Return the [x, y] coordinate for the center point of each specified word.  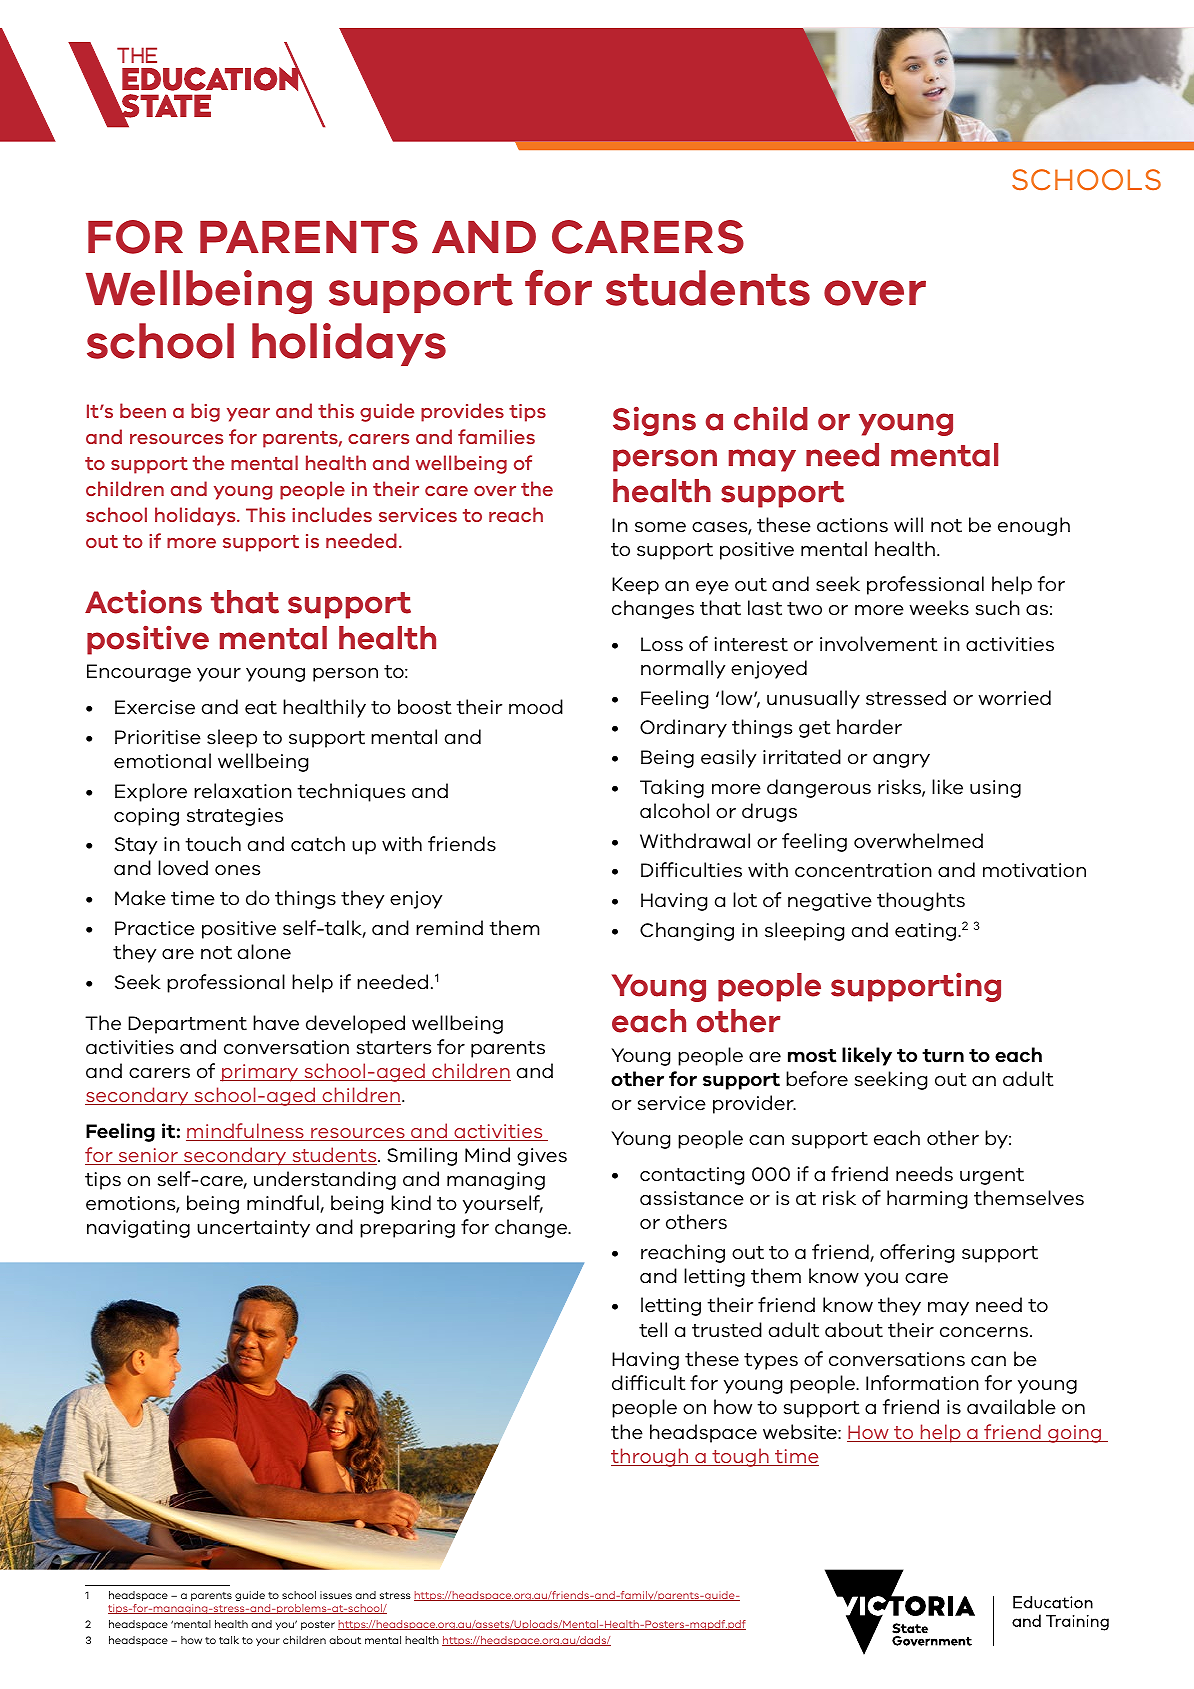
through [651, 1457]
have [276, 1023]
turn [943, 1056]
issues [336, 1595]
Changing [687, 931]
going [1075, 1434]
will [908, 524]
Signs [654, 421]
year [248, 415]
